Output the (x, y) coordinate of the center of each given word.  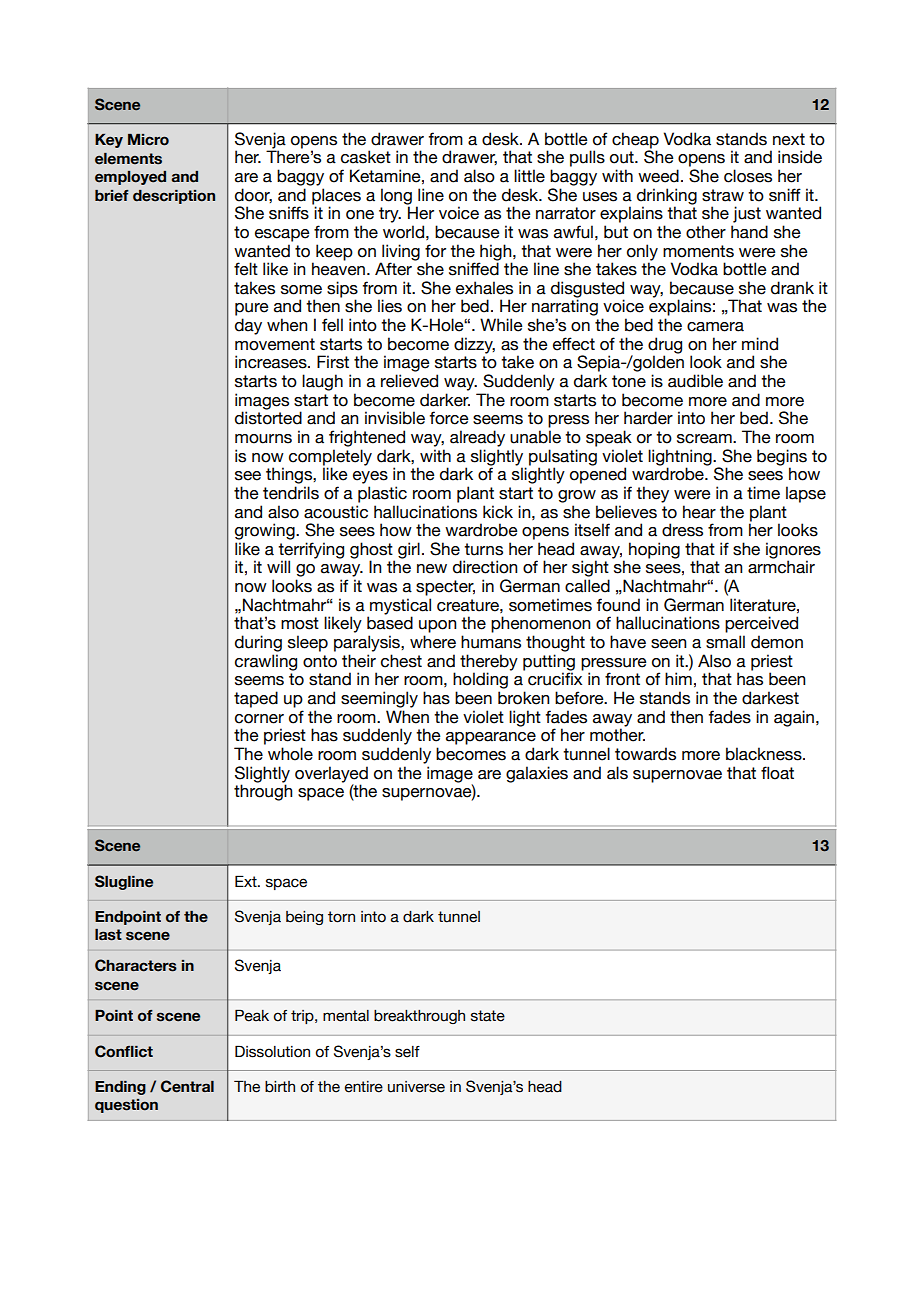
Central (187, 1086)
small (725, 642)
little (529, 176)
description (174, 197)
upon (437, 626)
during (258, 643)
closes (748, 176)
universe (416, 1087)
